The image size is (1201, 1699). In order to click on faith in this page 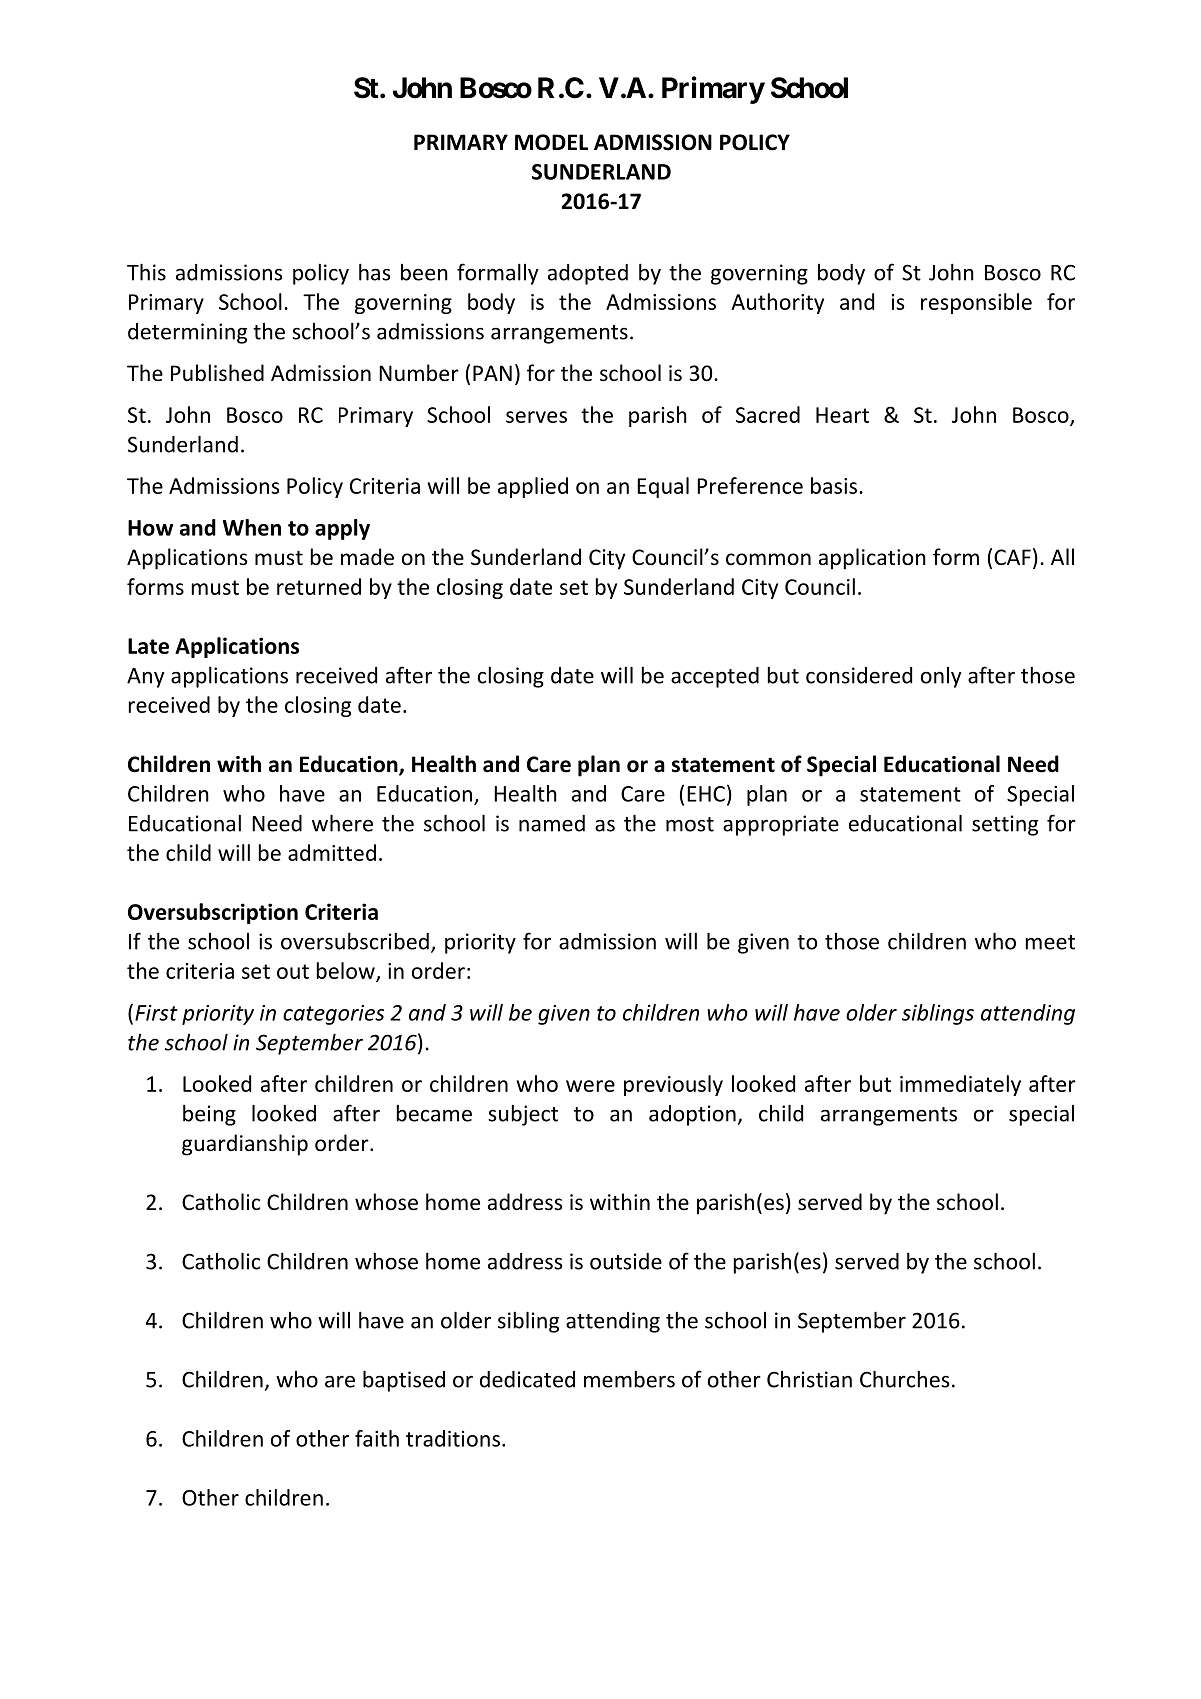, I will do `click(377, 1438)`.
